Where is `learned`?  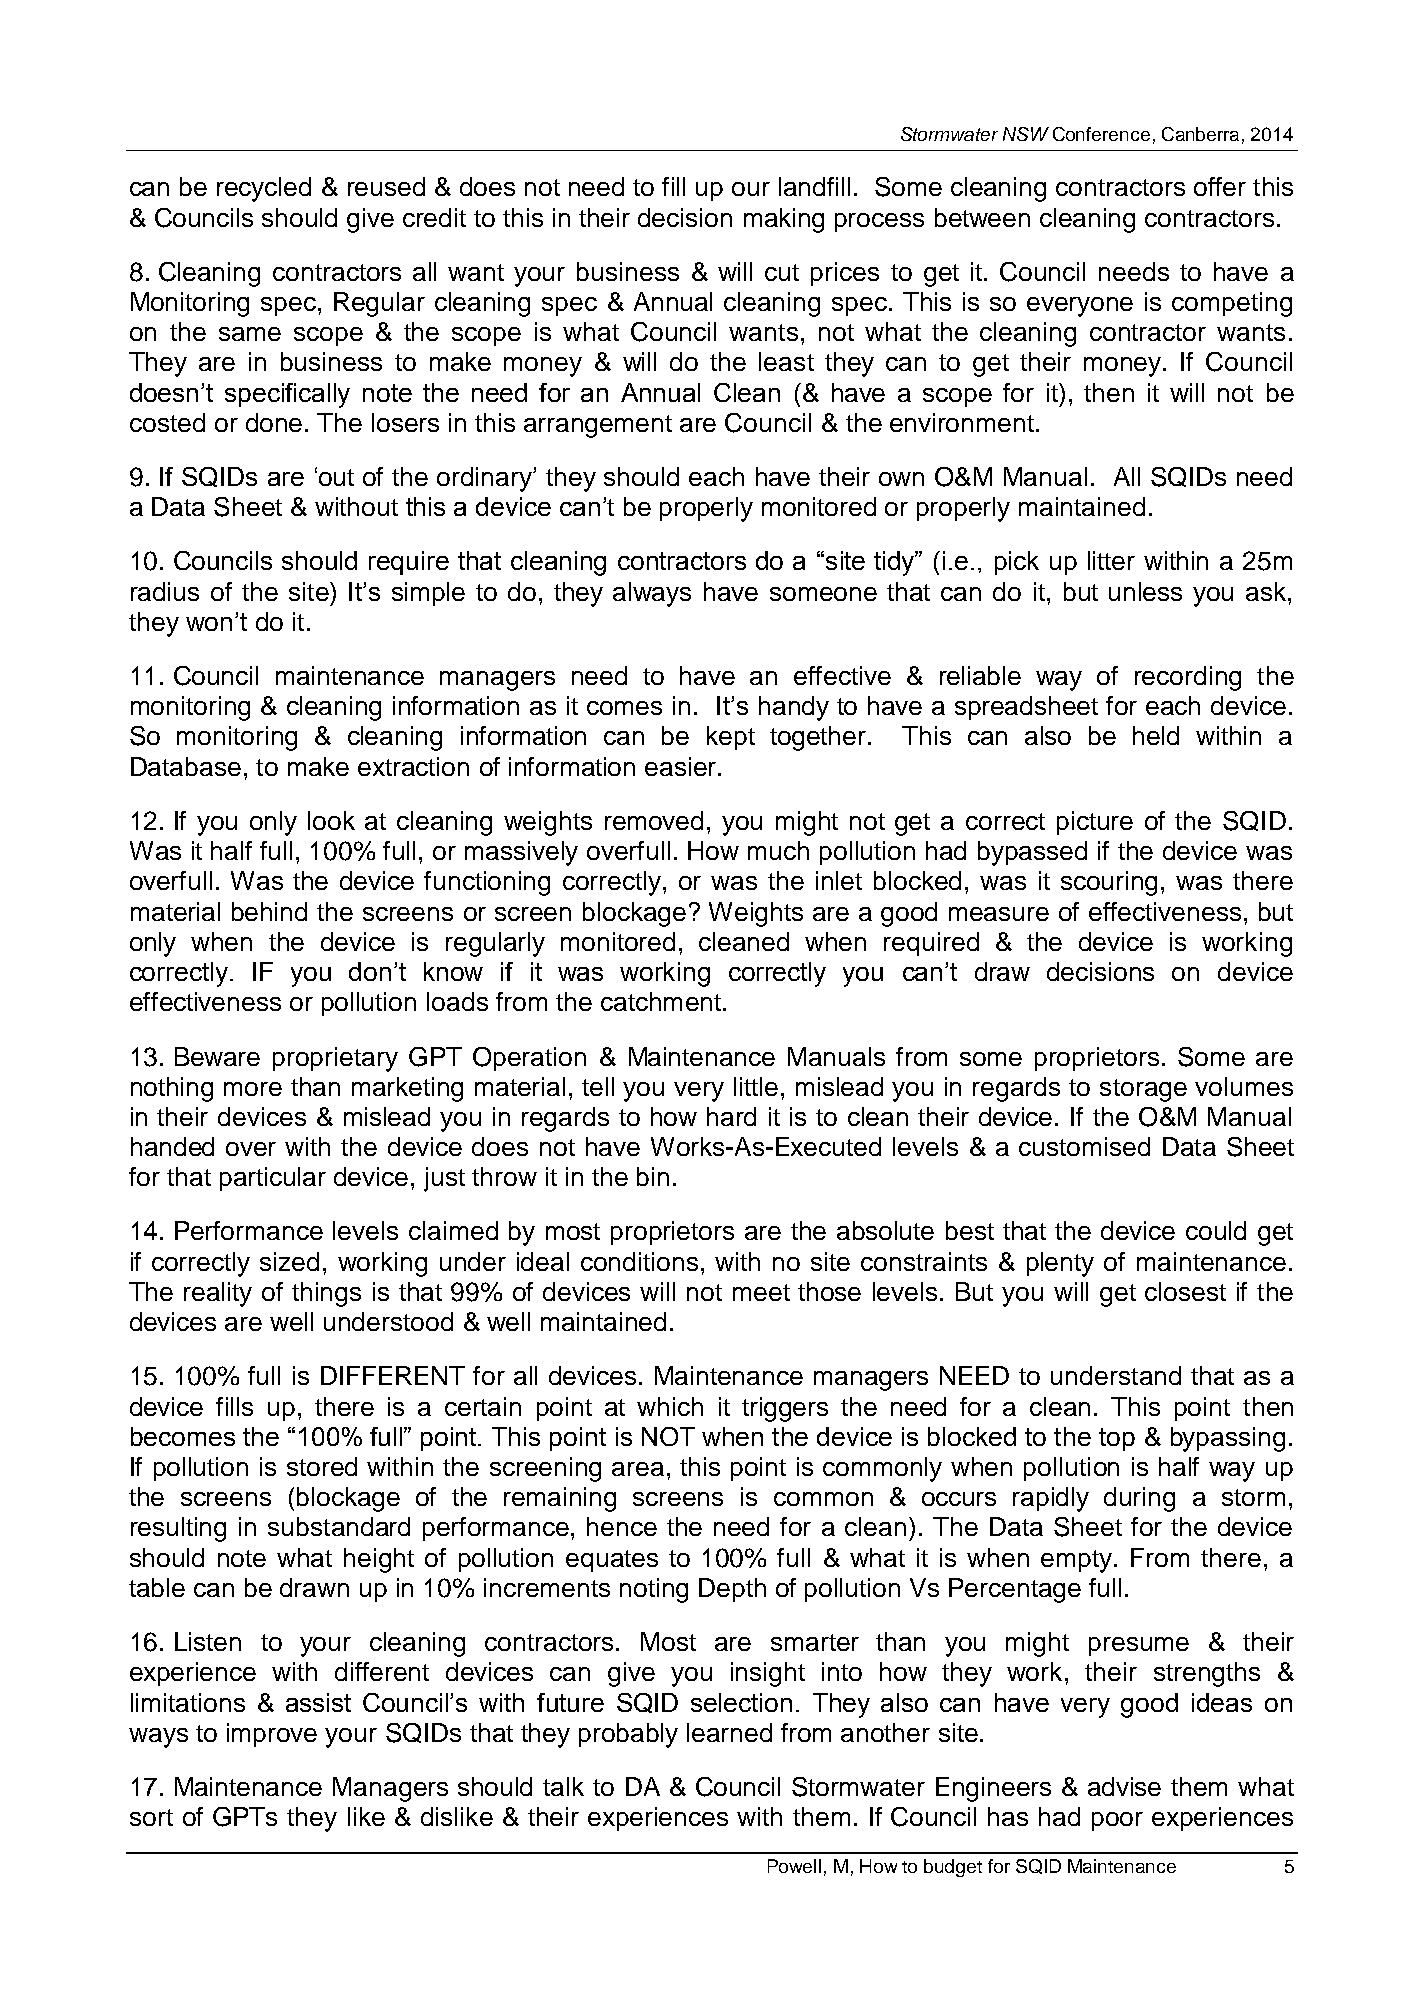 learned is located at coordinates (729, 1732).
